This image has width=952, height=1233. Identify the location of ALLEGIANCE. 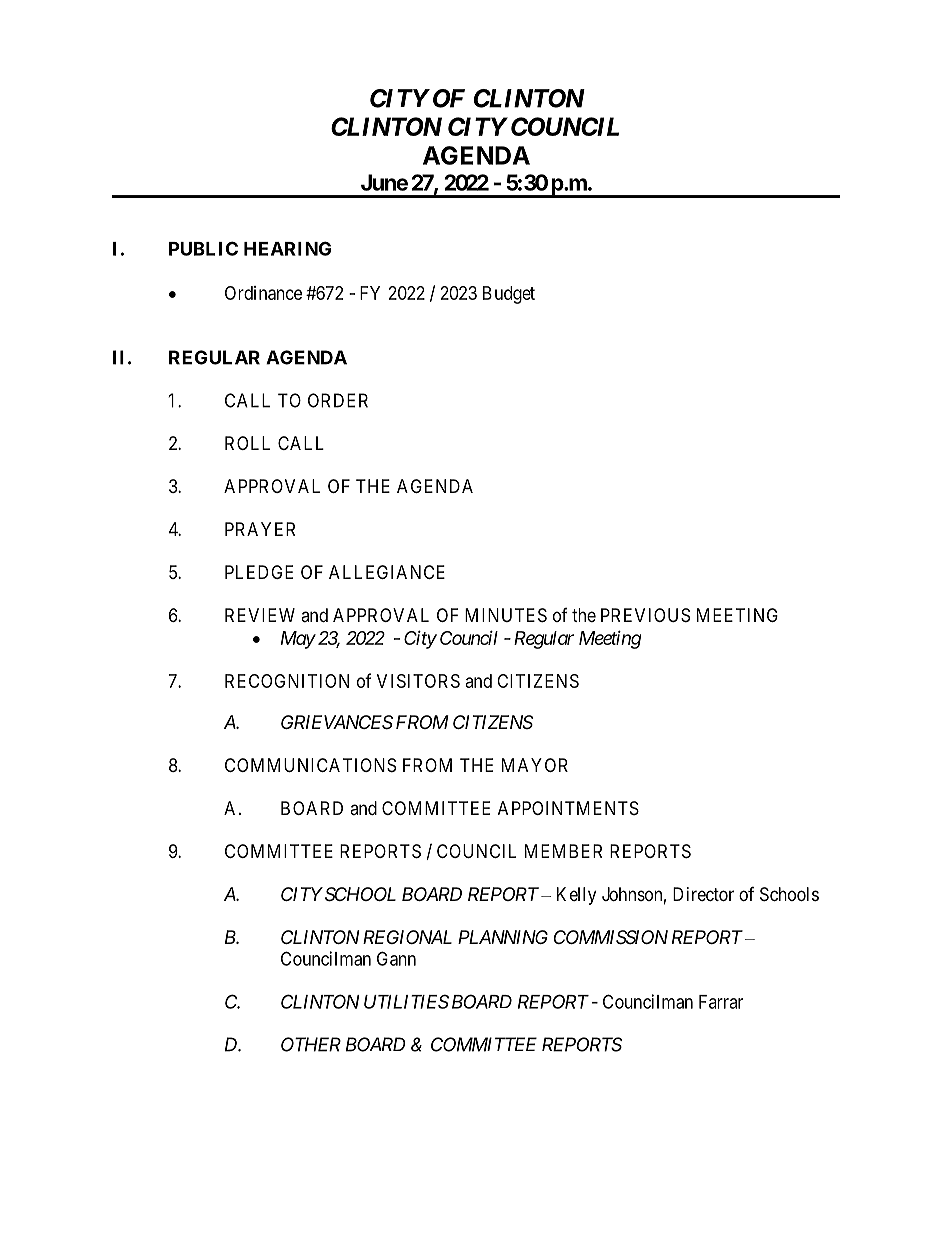
(387, 572).
